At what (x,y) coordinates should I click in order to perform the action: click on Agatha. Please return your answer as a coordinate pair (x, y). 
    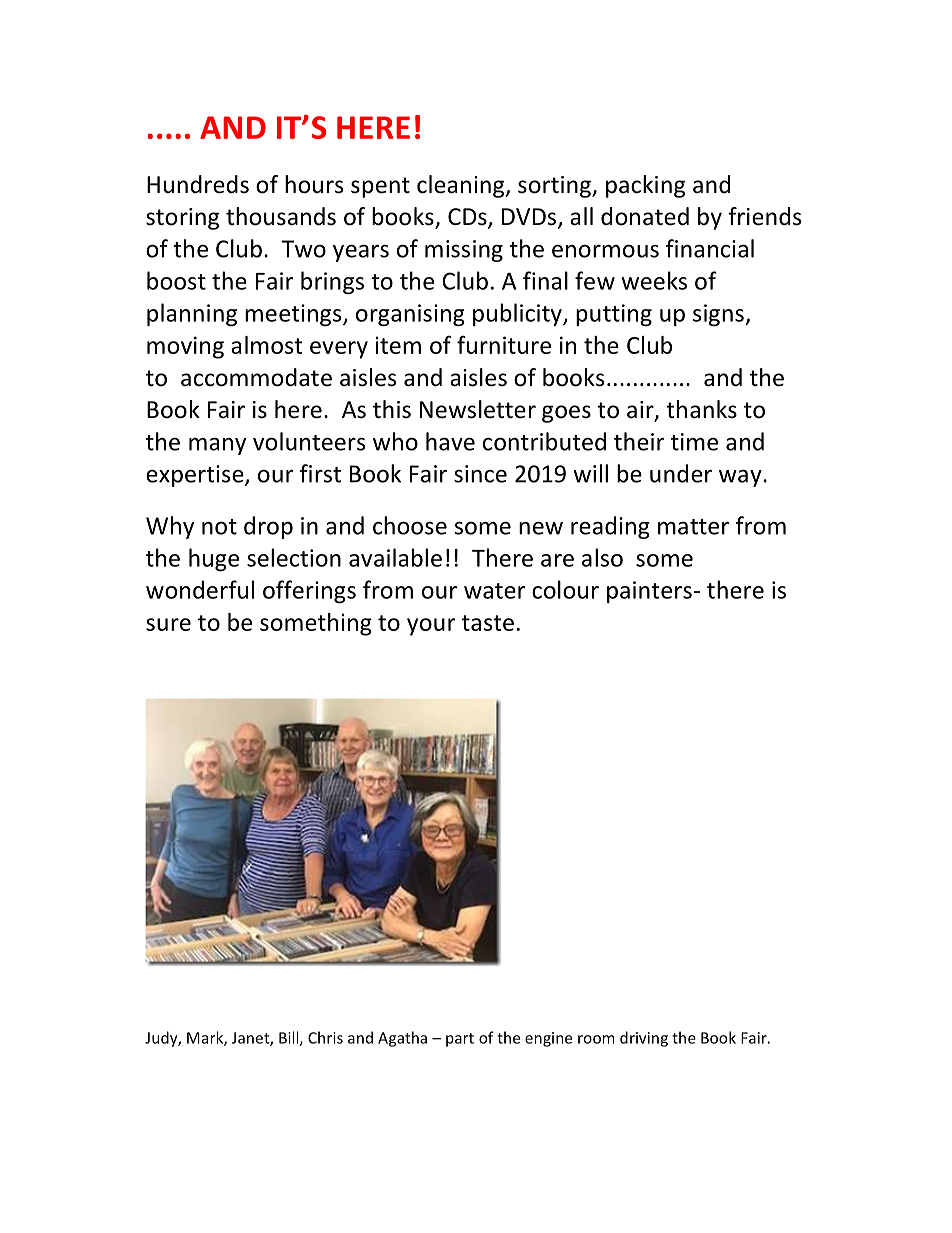
    Looking at the image, I should click on (402, 1039).
